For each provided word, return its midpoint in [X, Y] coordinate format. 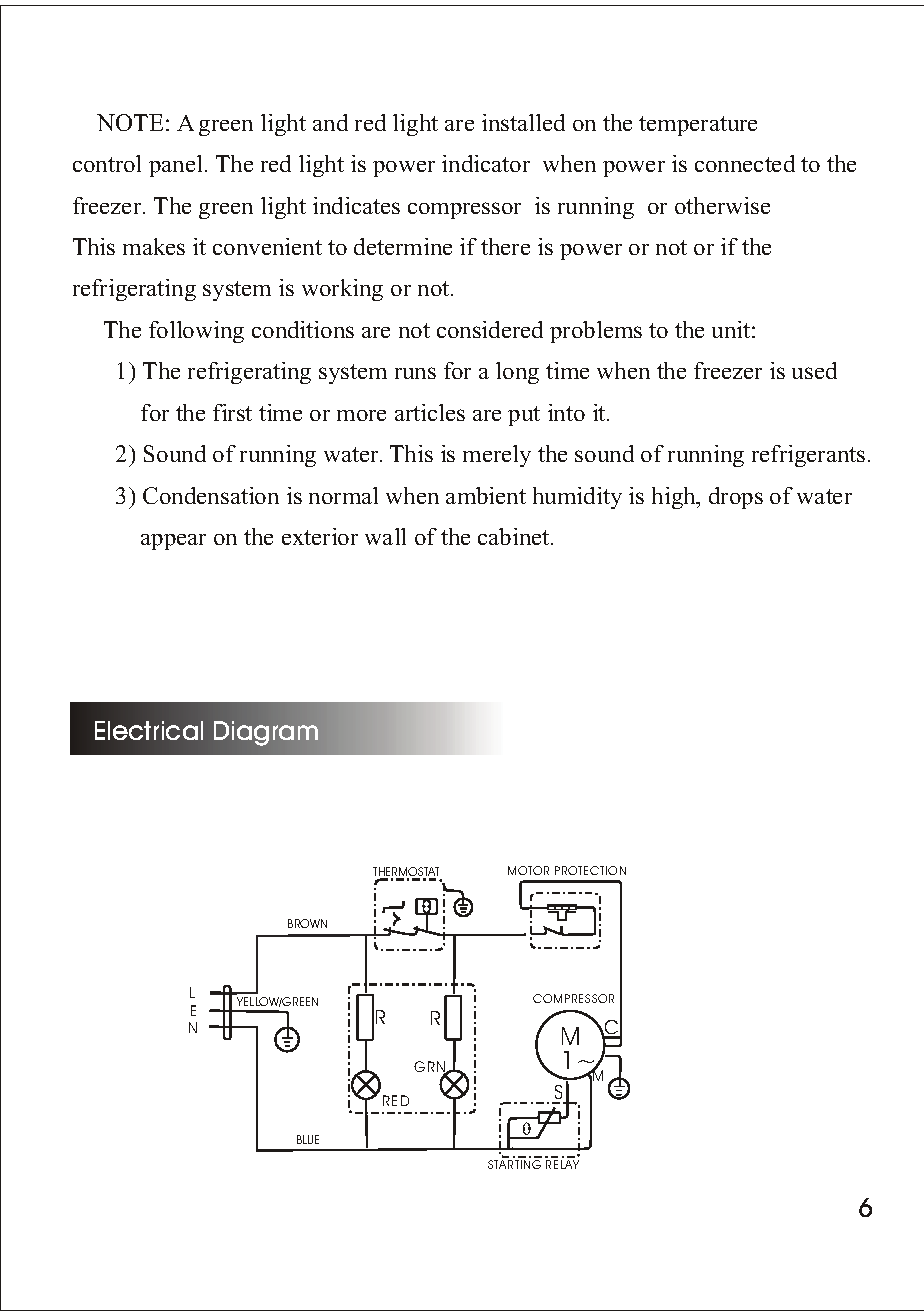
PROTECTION [590, 870]
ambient [486, 495]
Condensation [211, 495]
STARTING [514, 1164]
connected [745, 163]
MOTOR [528, 870]
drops [736, 498]
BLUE [308, 1139]
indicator [486, 163]
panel [175, 166]
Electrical [149, 730]
